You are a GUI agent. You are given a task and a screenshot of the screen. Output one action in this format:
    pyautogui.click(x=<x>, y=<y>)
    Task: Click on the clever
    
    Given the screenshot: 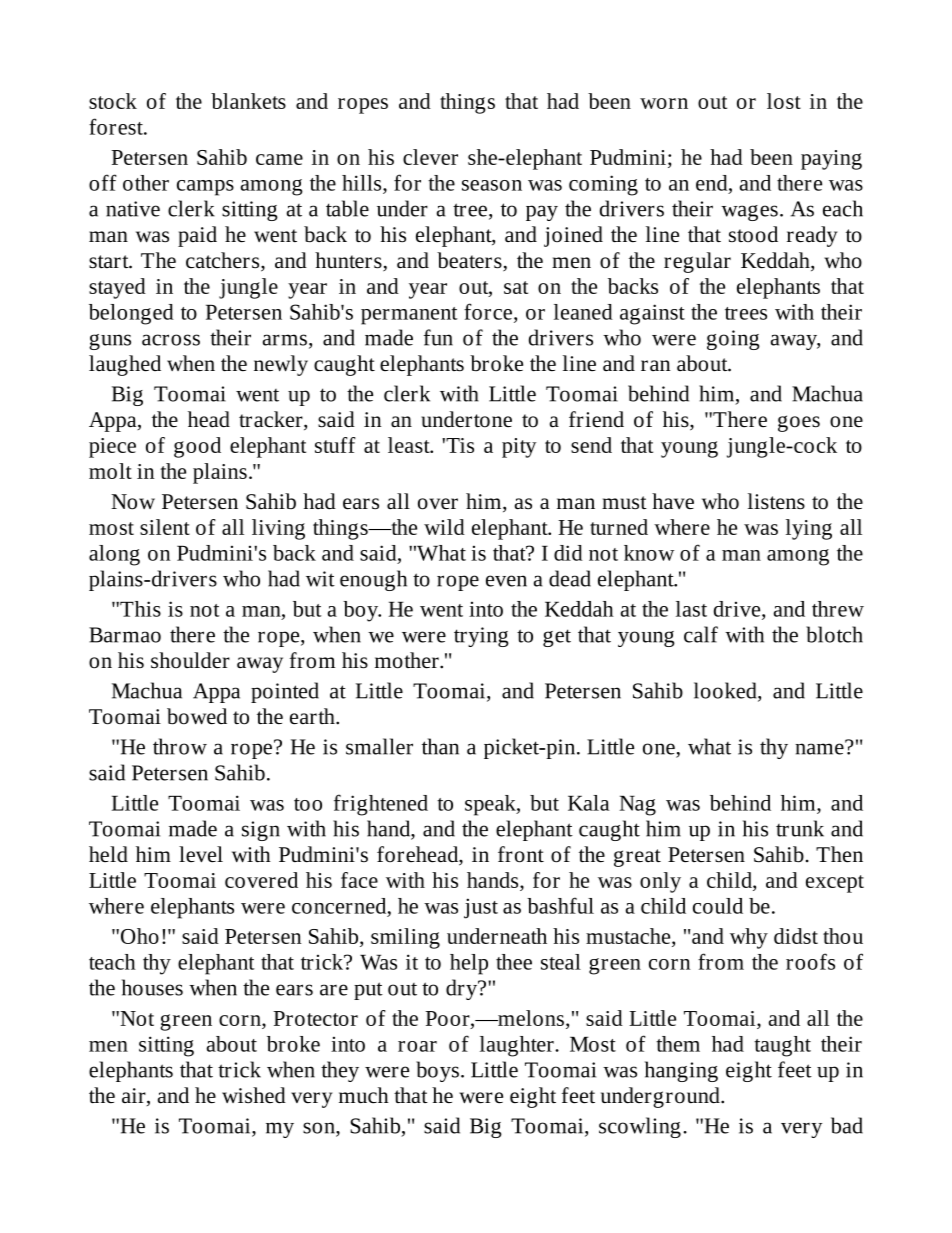 What is the action you would take?
    pyautogui.click(x=430, y=157)
